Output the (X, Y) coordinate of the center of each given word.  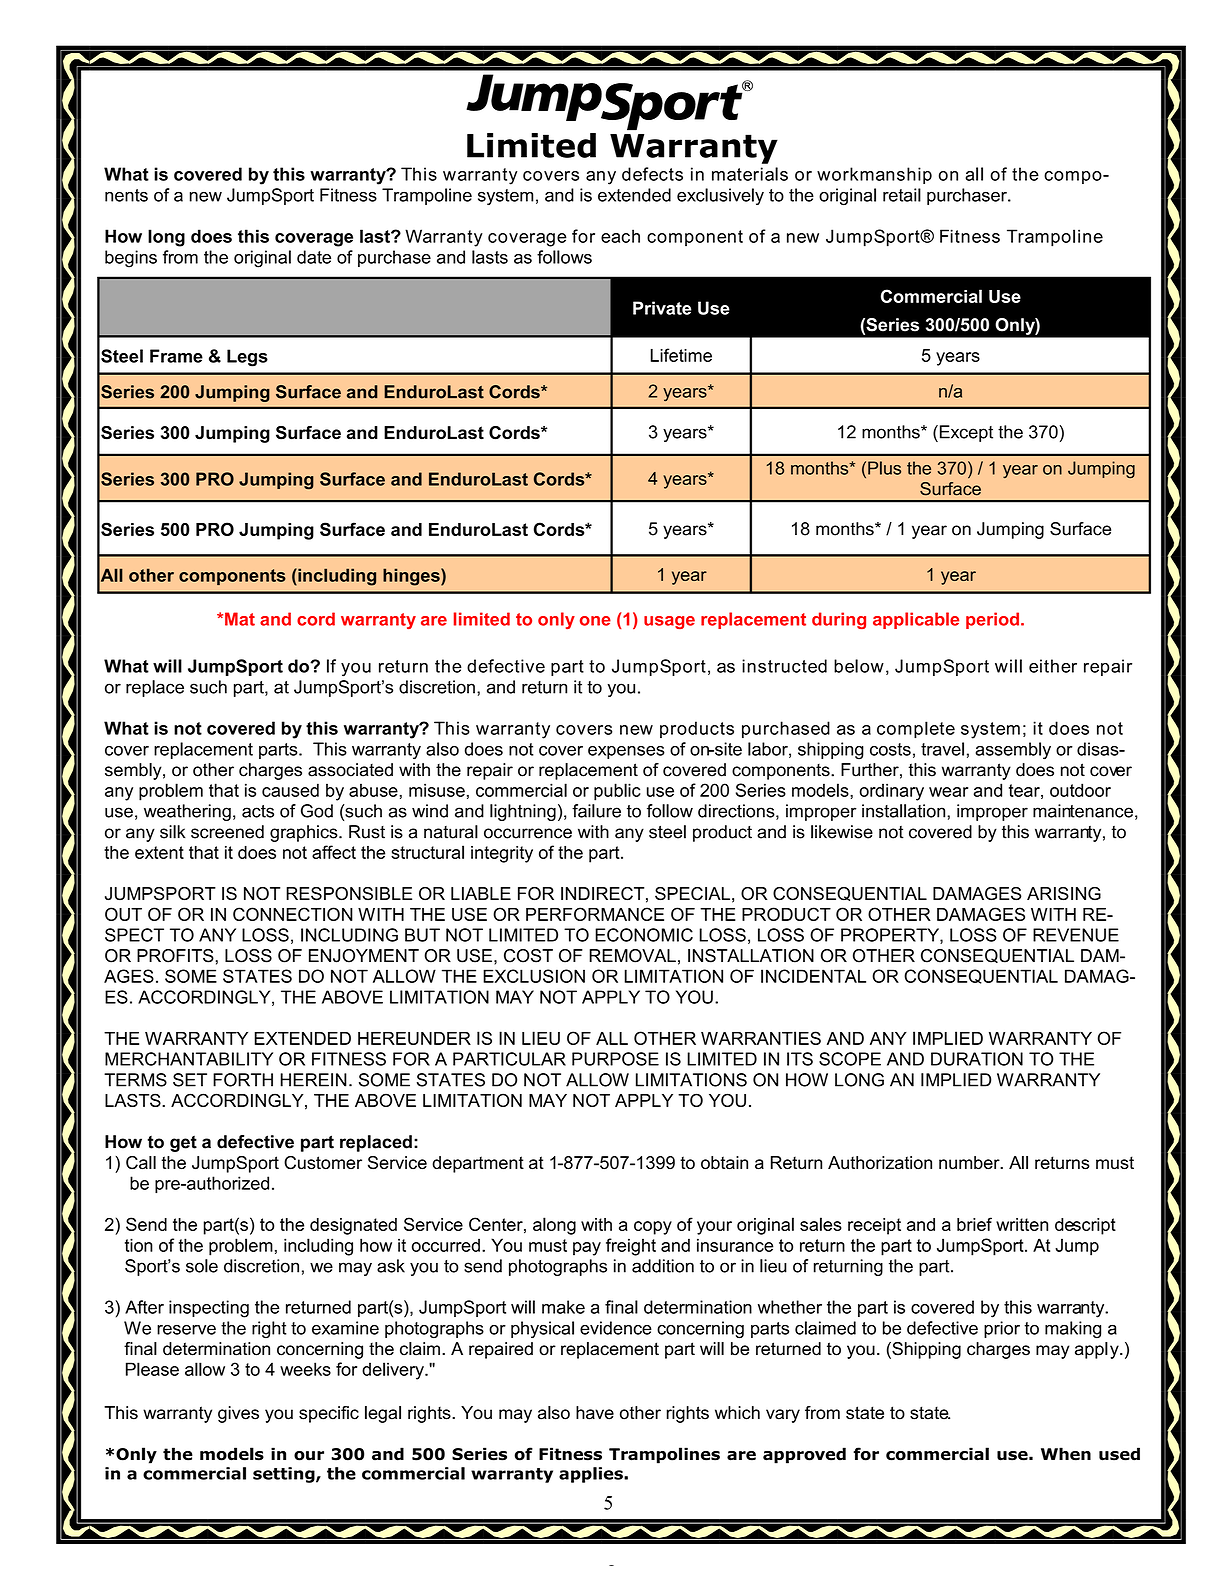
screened (227, 832)
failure (596, 811)
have (595, 1413)
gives (238, 1414)
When (1066, 1454)
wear (948, 792)
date (314, 257)
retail (902, 195)
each (620, 236)
